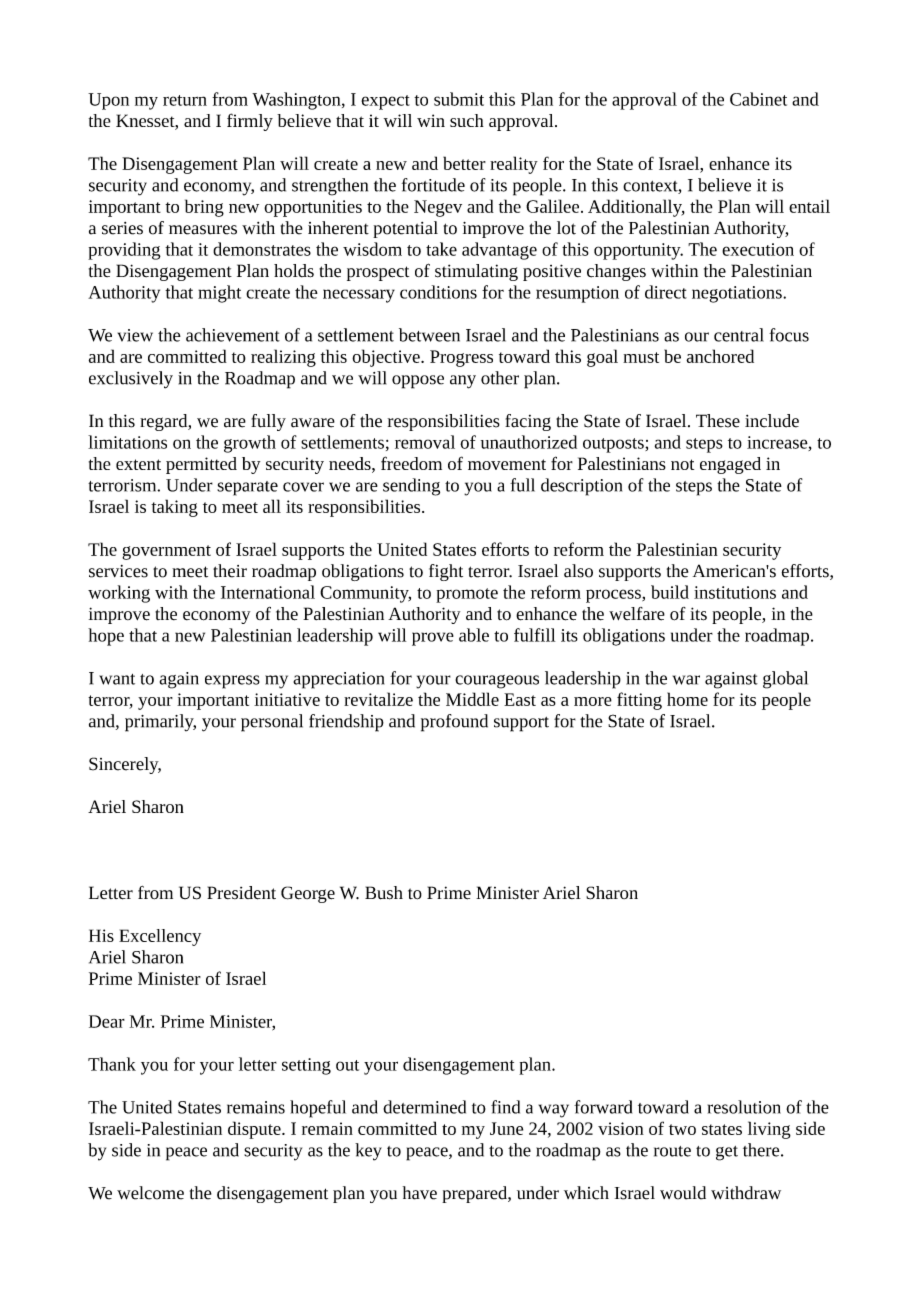 This screenshot has height=1308, width=924. I want to click on express, so click(232, 682).
